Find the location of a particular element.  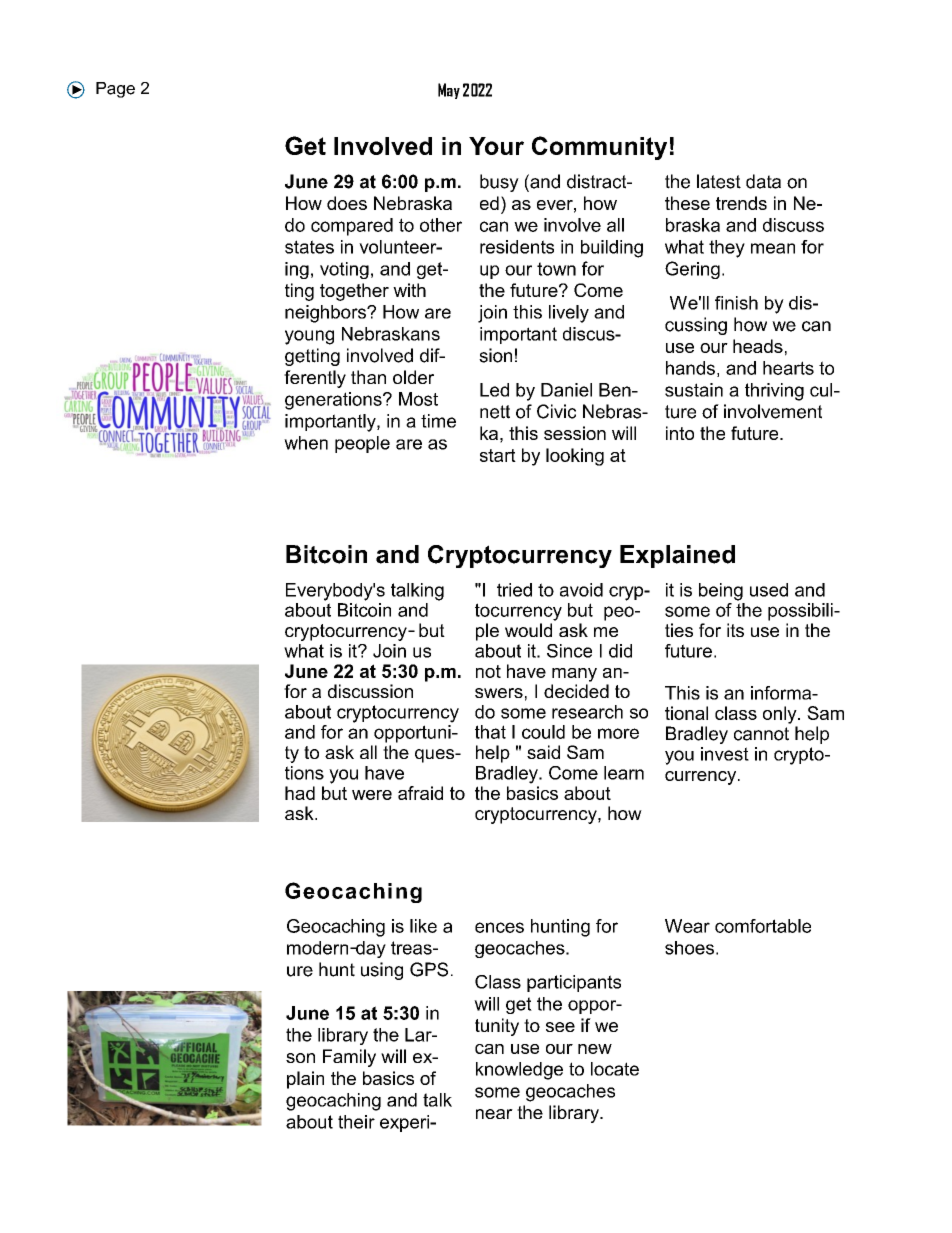

latest is located at coordinates (719, 181).
